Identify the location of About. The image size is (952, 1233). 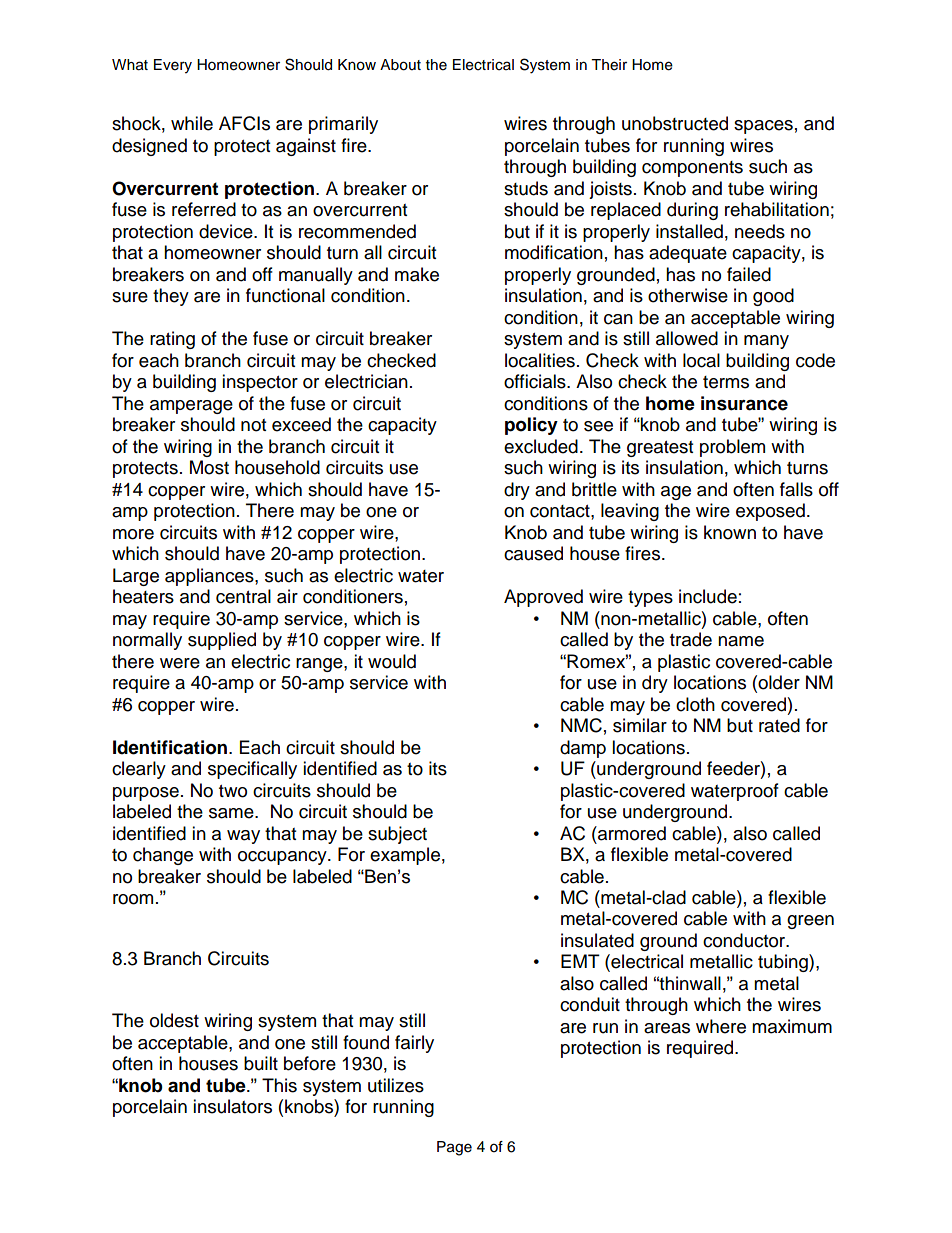
(400, 65).
